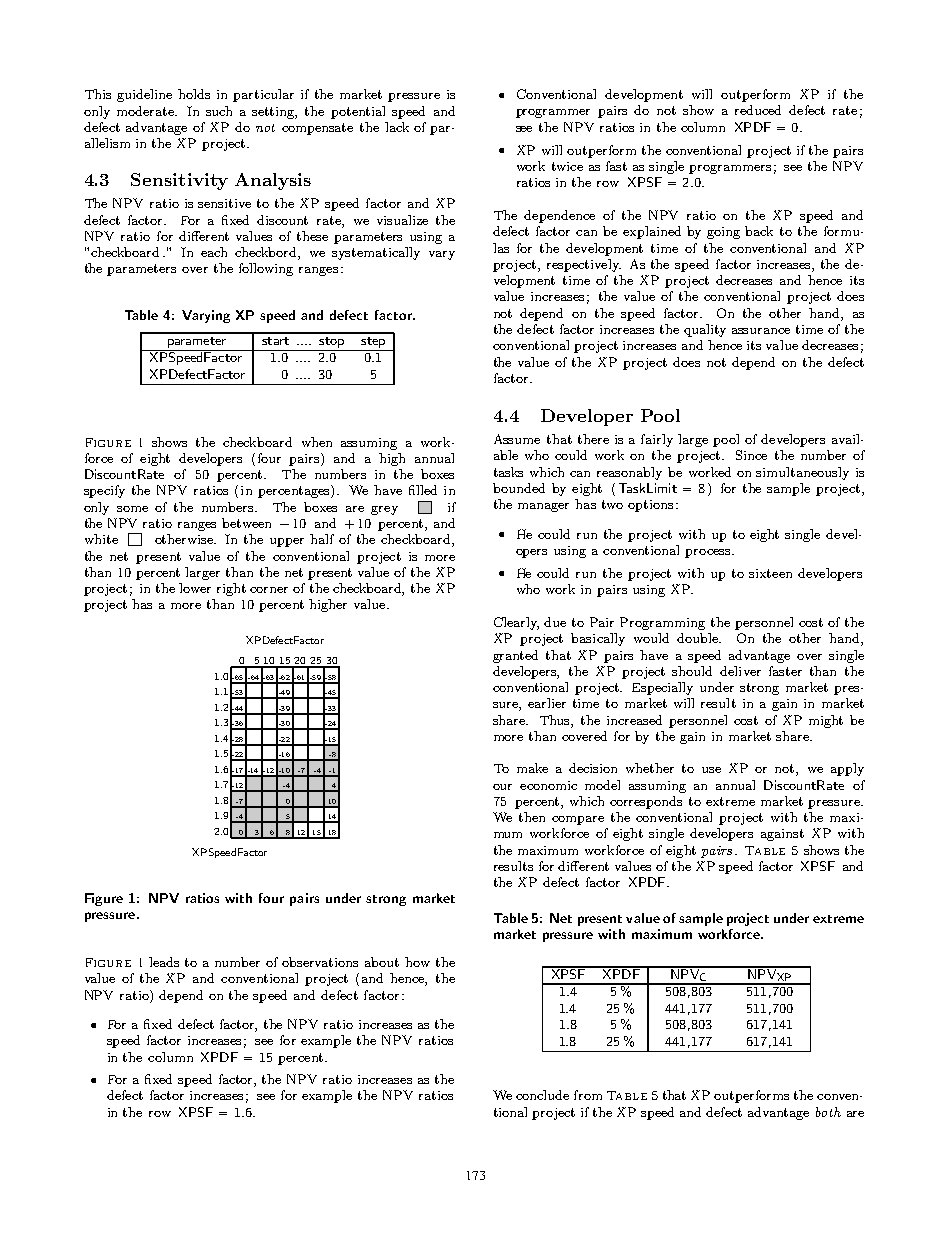  What do you see at coordinates (320, 962) in the image?
I see `observations` at bounding box center [320, 962].
